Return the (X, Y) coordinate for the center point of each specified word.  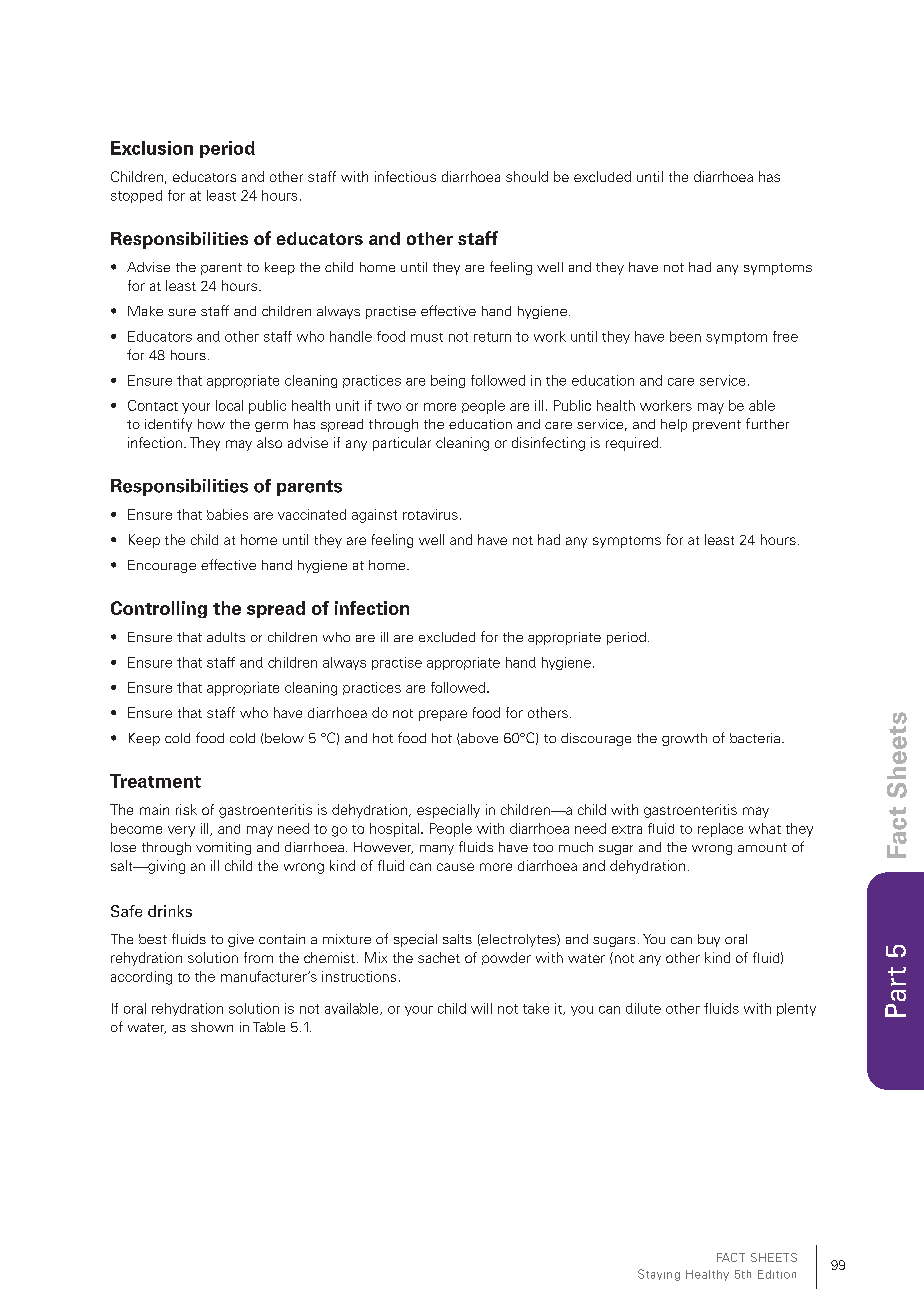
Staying (659, 1275)
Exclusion (152, 148)
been (685, 336)
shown (212, 1027)
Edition (777, 1274)
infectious (405, 176)
